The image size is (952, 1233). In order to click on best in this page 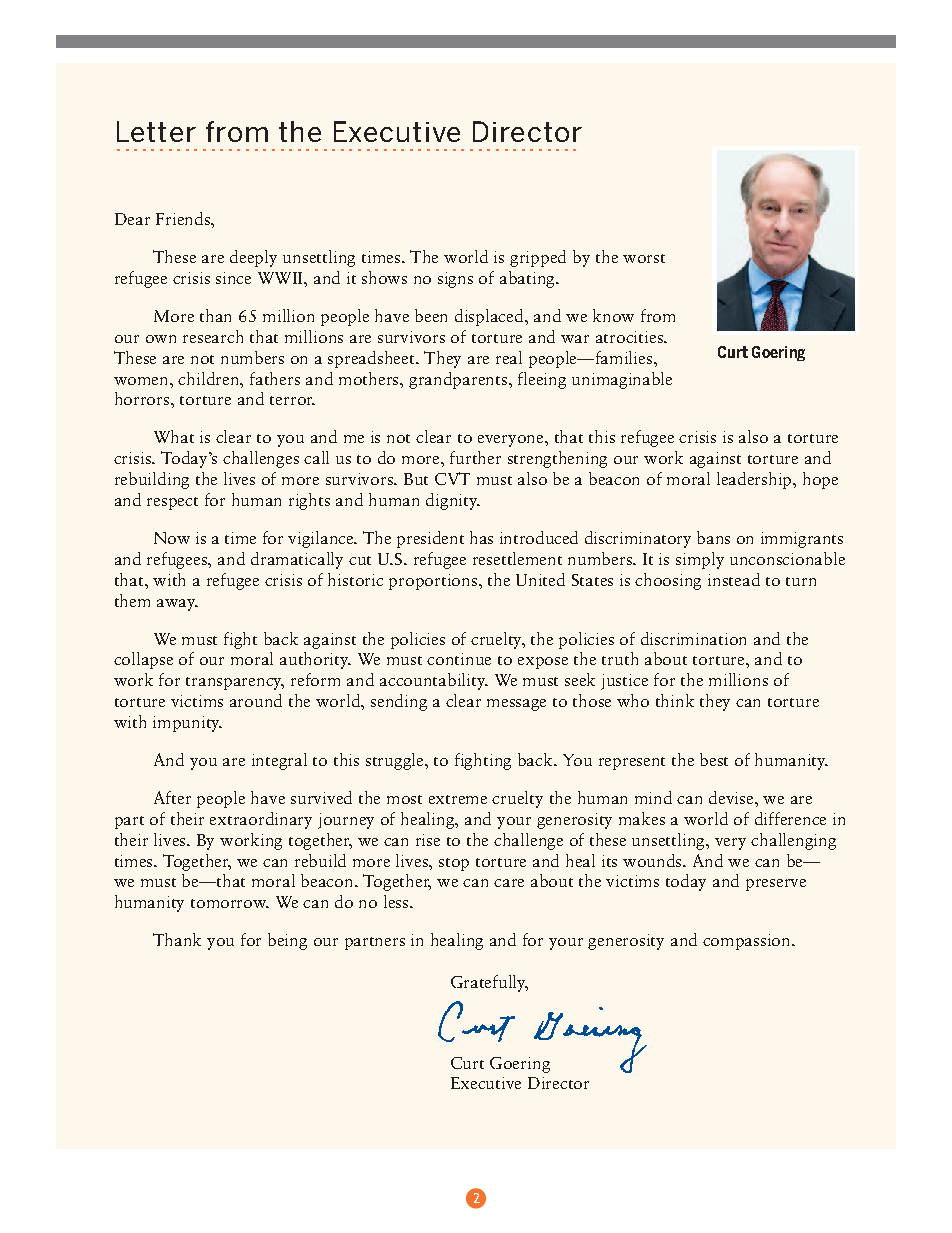, I will do `click(714, 759)`.
